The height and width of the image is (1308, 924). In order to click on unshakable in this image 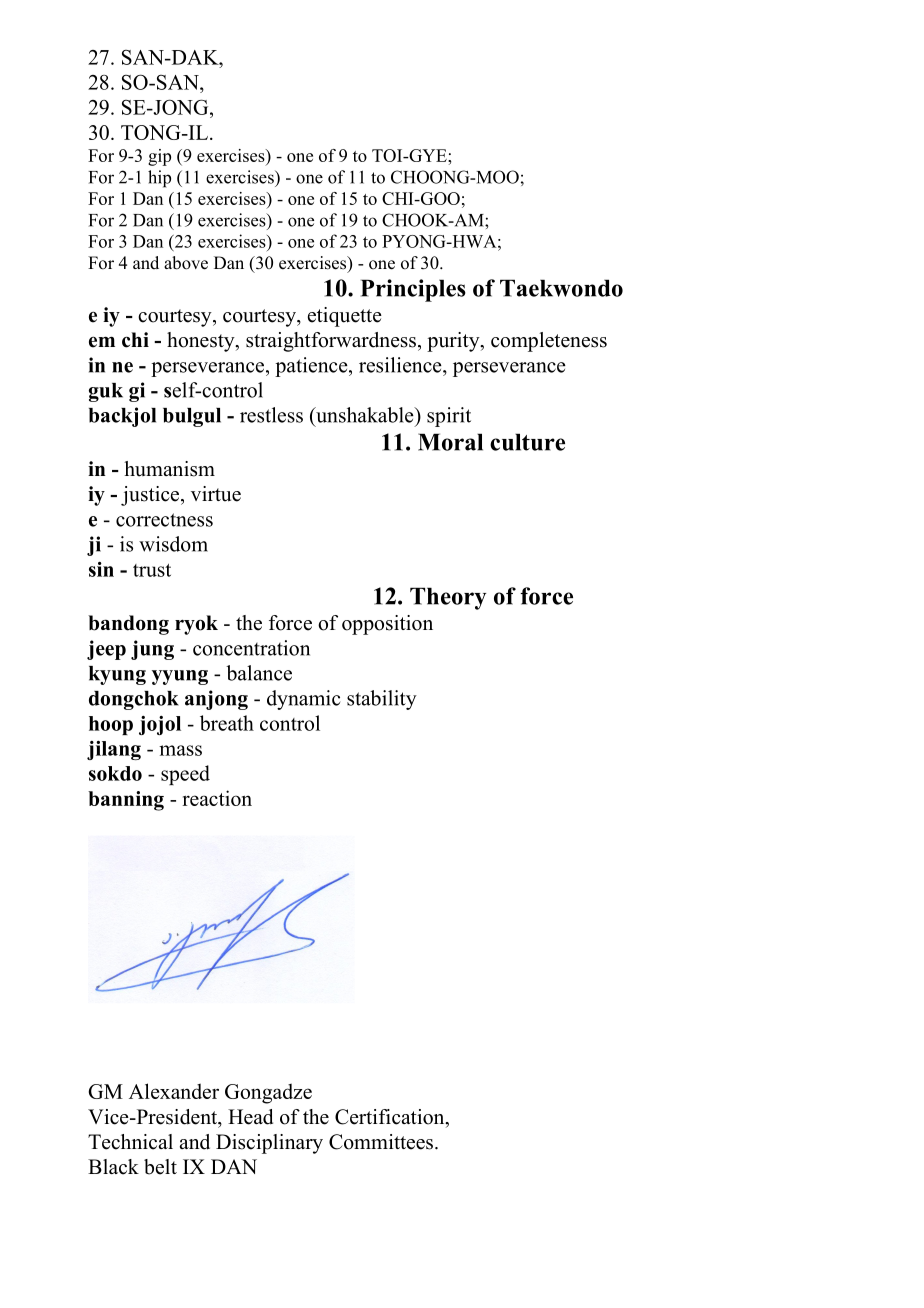, I will do `click(365, 415)`.
